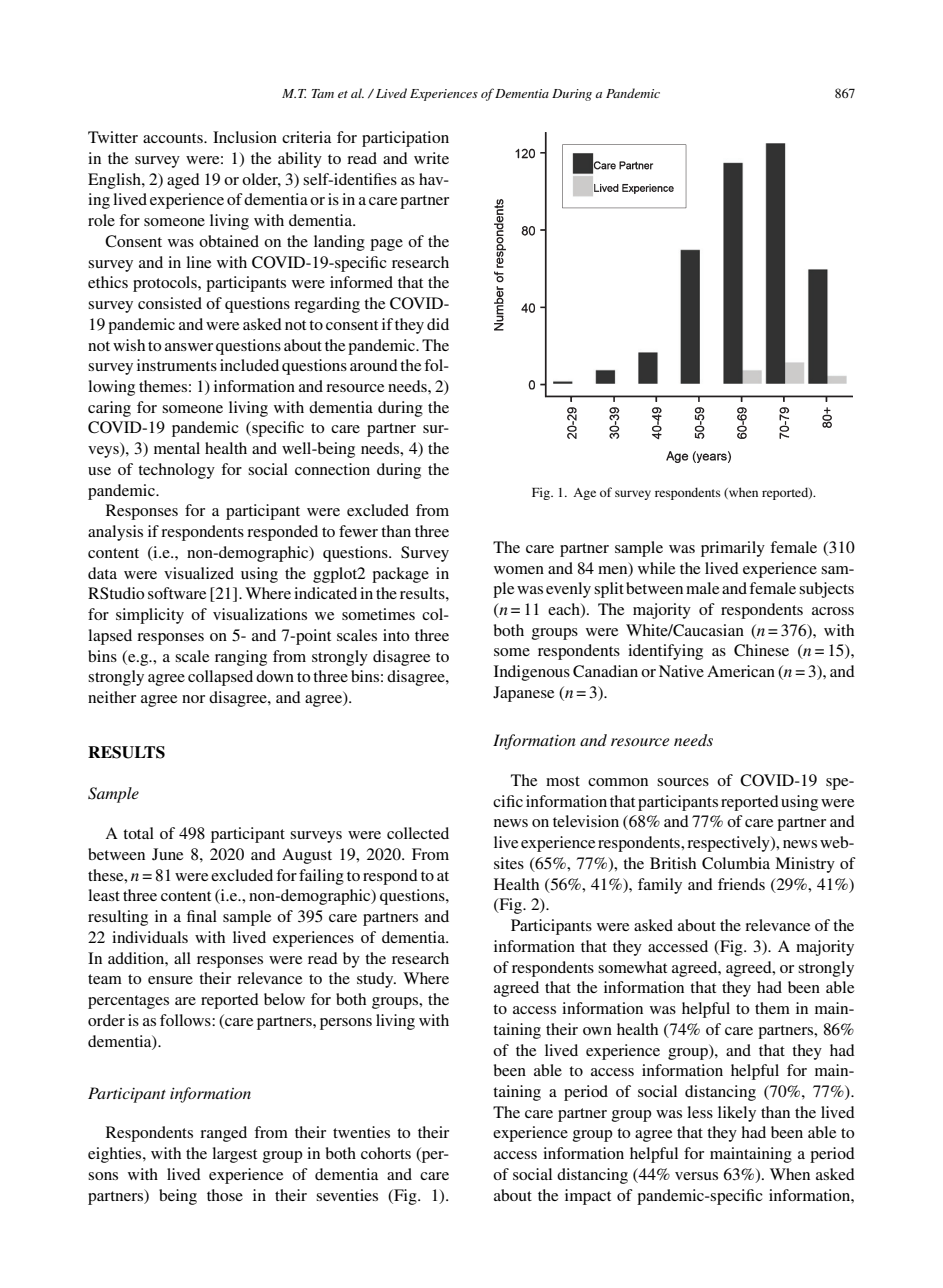 The width and height of the screenshot is (943, 1288). What do you see at coordinates (405, 139) in the screenshot?
I see `participation` at bounding box center [405, 139].
